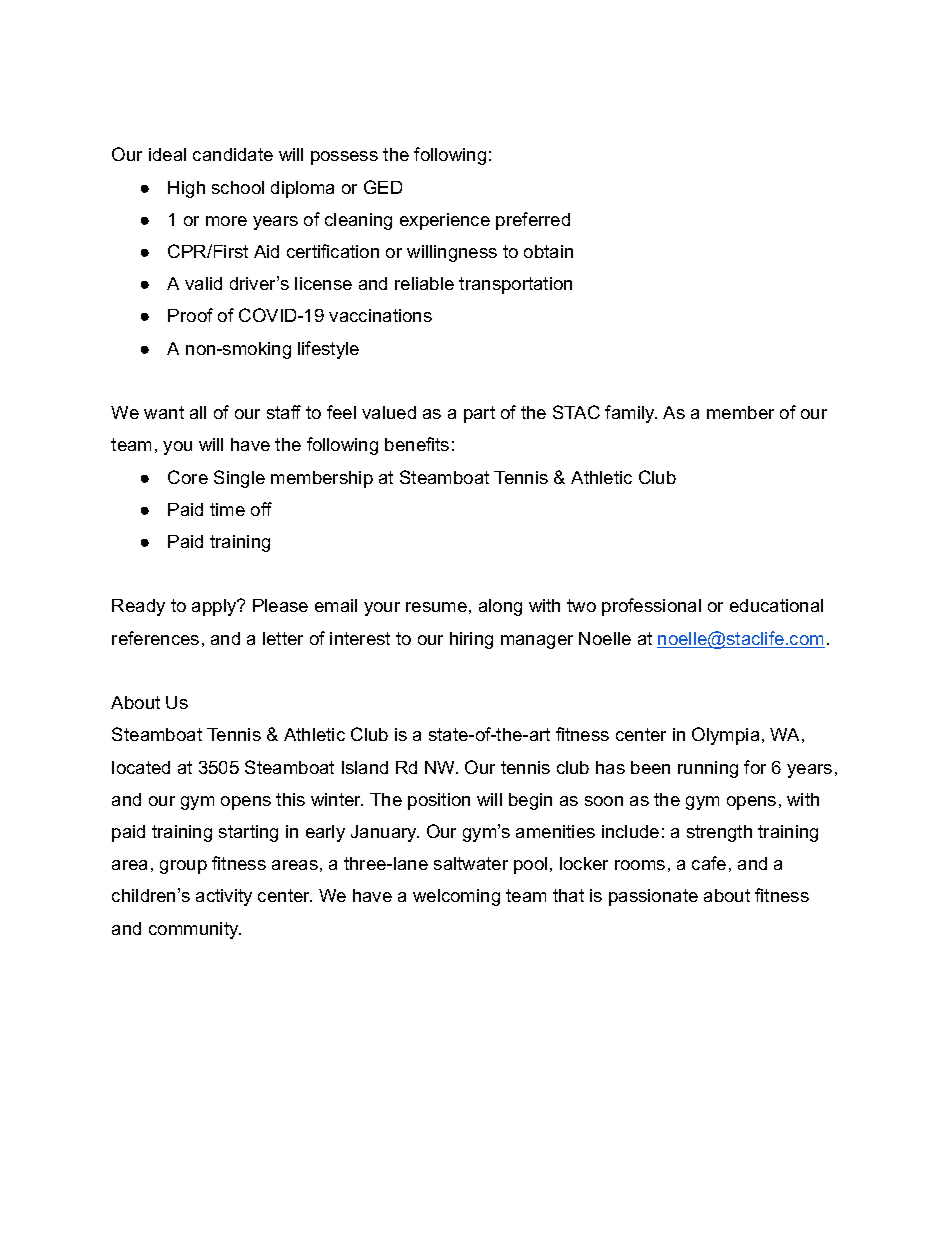 The width and height of the document is (952, 1233). Describe the element at coordinates (708, 769) in the document. I see `running` at that location.
